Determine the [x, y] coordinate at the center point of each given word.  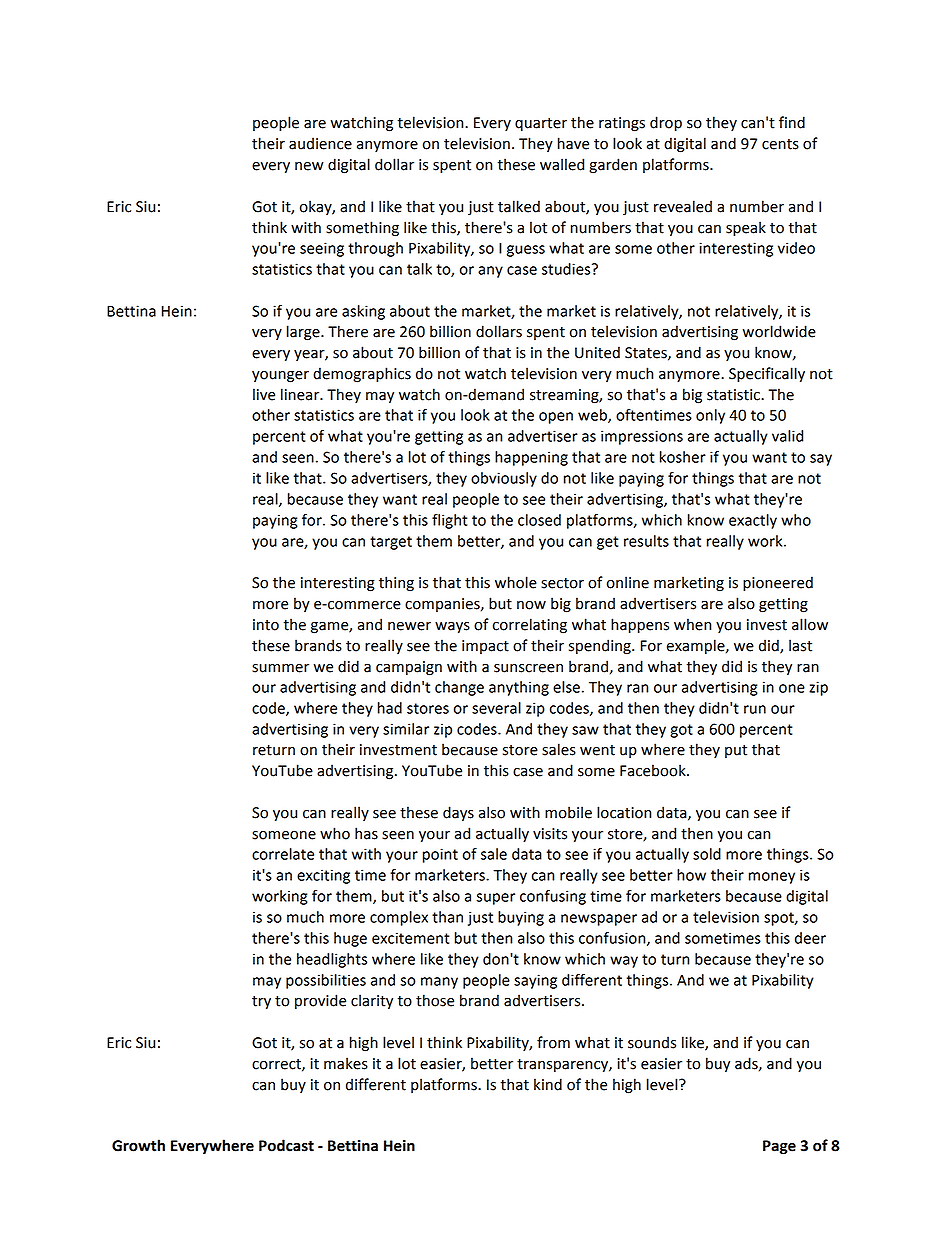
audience [320, 143]
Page [779, 1147]
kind [548, 1084]
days [458, 813]
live [264, 394]
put [736, 751]
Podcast [286, 1145]
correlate [283, 854]
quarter [541, 124]
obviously [504, 479]
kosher [683, 457]
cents [780, 144]
